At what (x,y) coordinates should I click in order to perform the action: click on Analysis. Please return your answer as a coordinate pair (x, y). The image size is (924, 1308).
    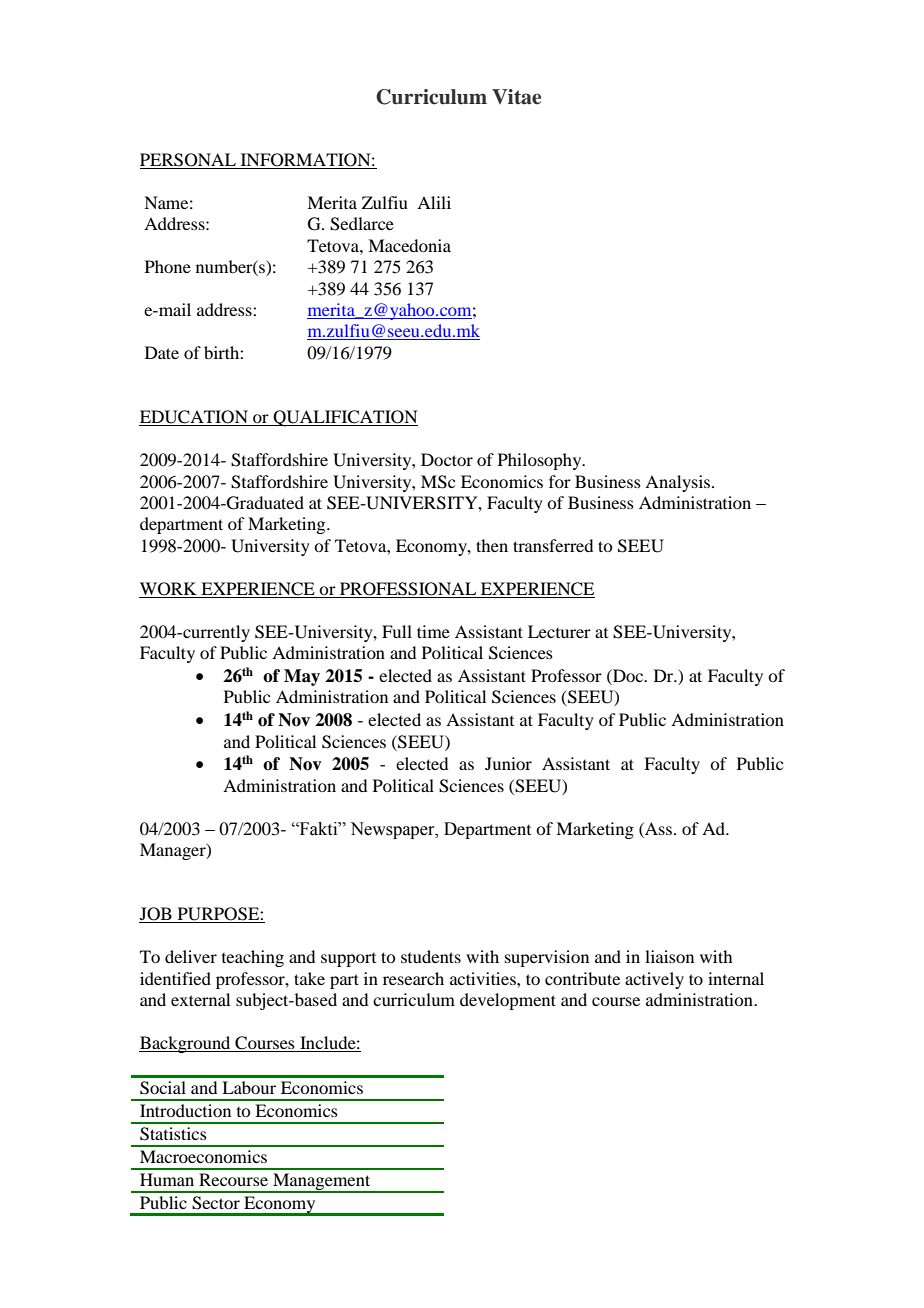
    Looking at the image, I should click on (679, 483).
